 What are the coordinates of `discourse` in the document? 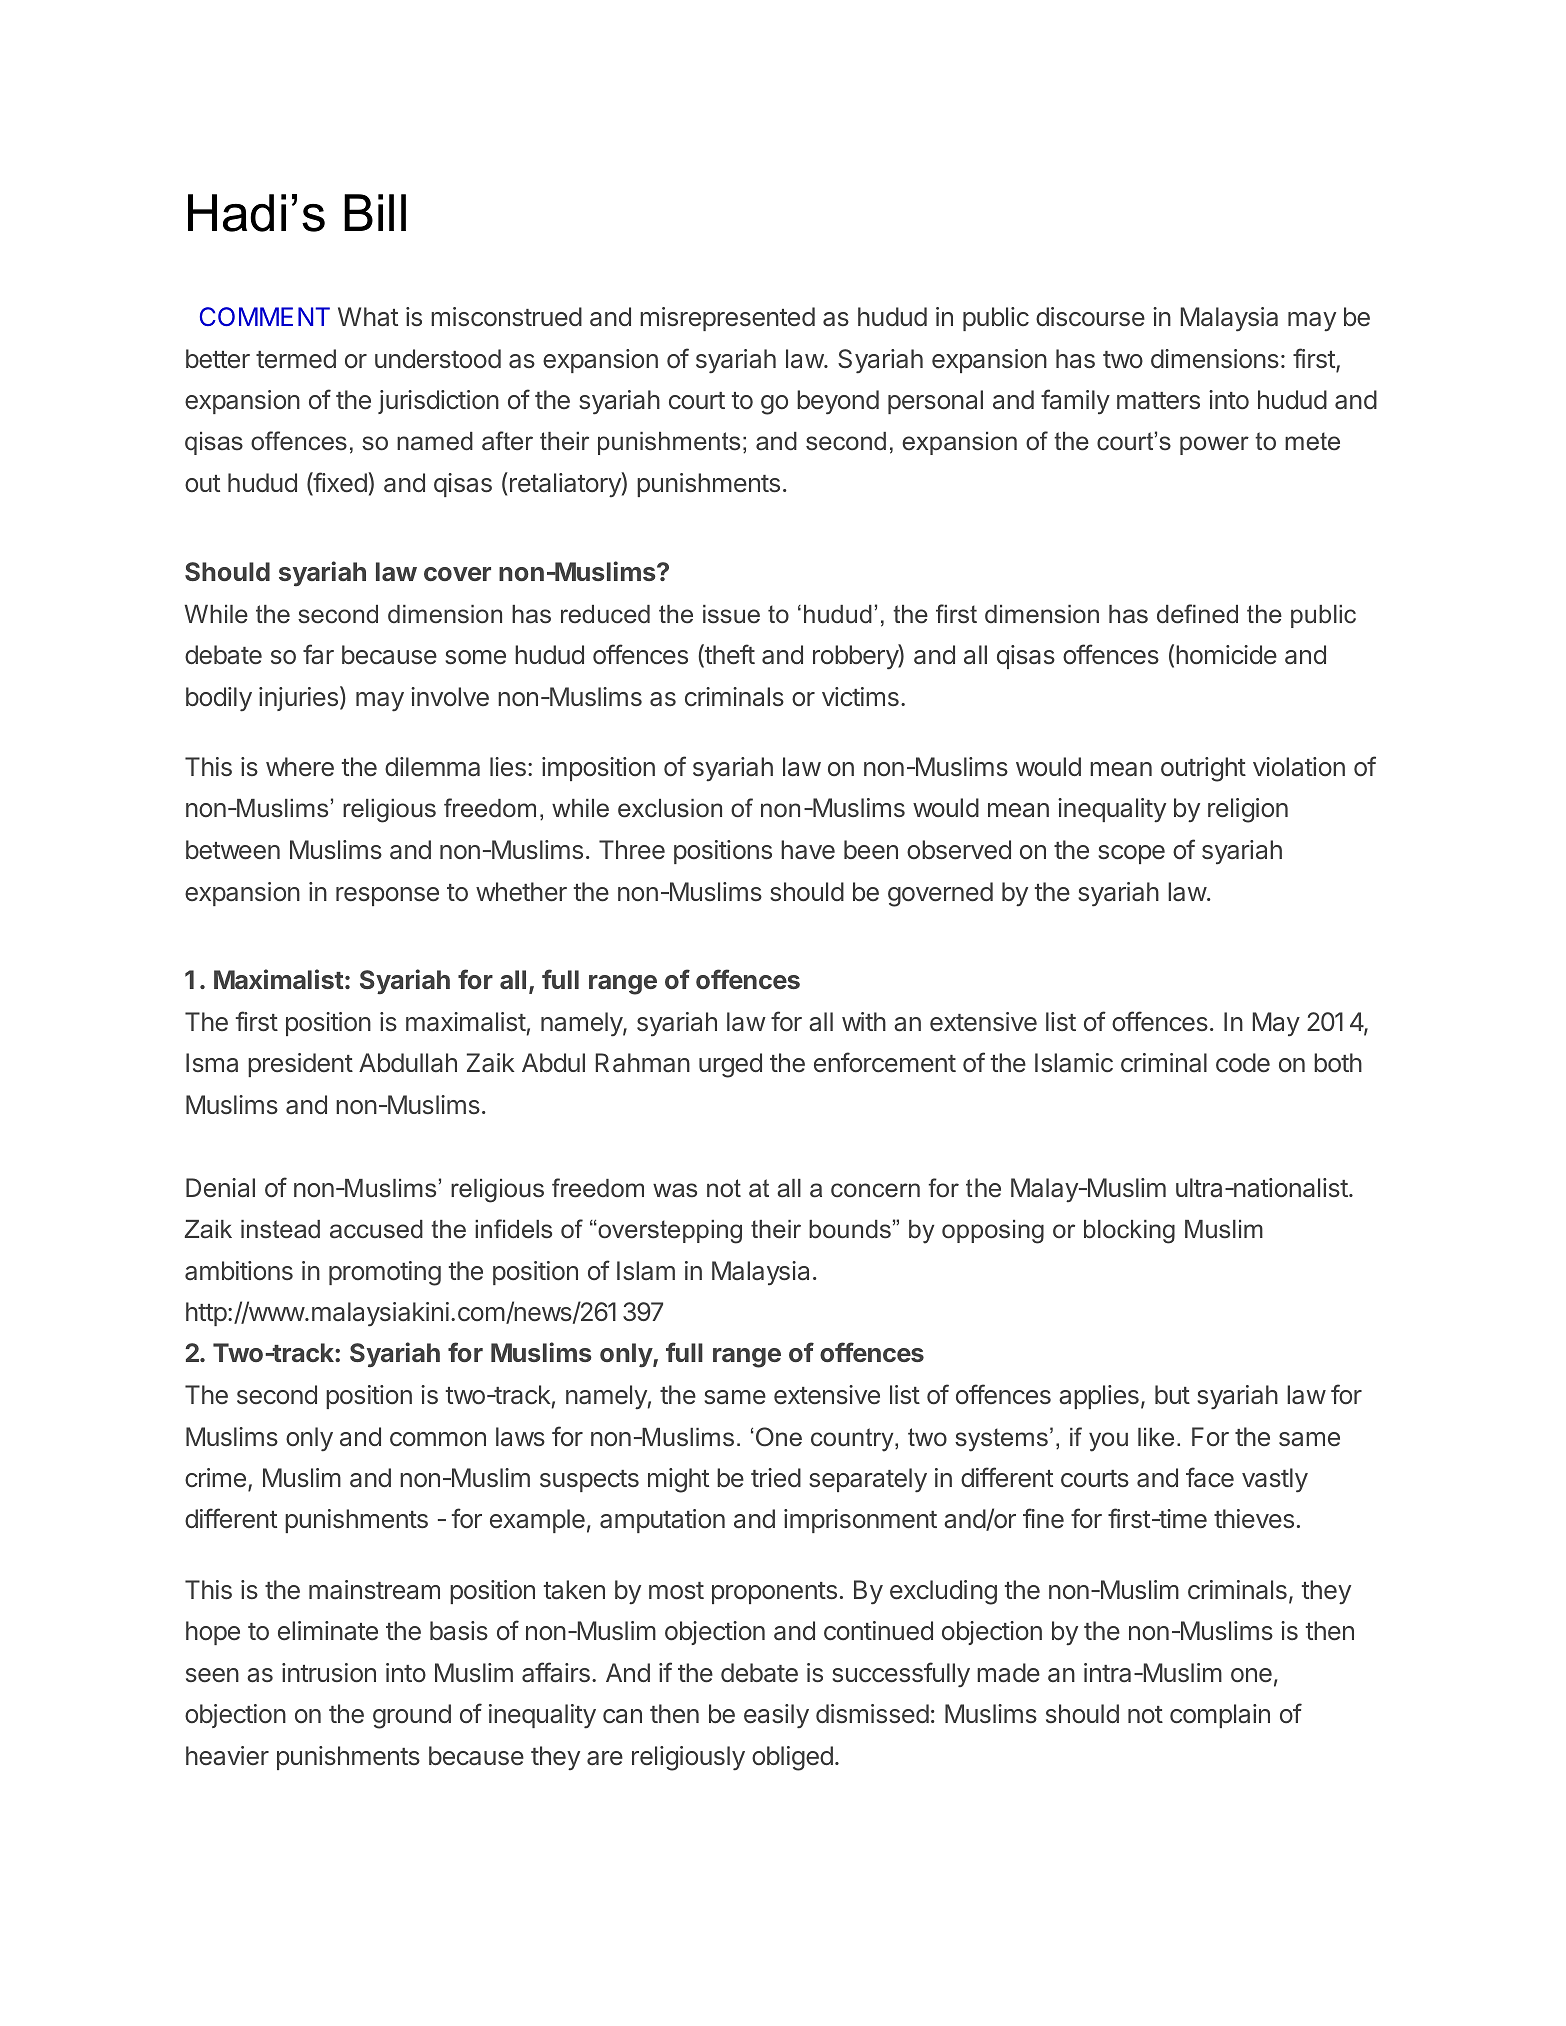 It's located at (1090, 317).
